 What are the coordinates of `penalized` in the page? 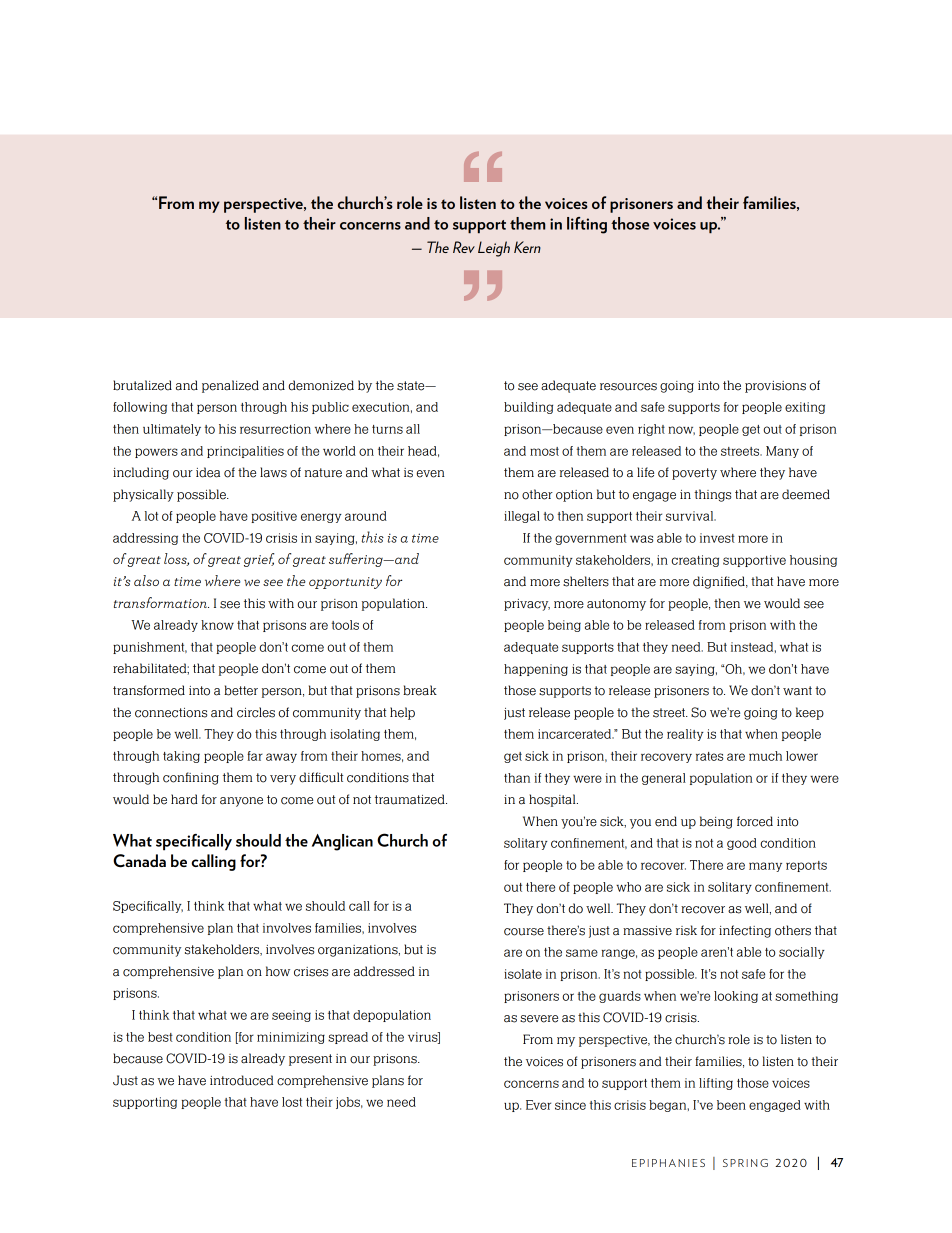 It's located at (230, 386).
